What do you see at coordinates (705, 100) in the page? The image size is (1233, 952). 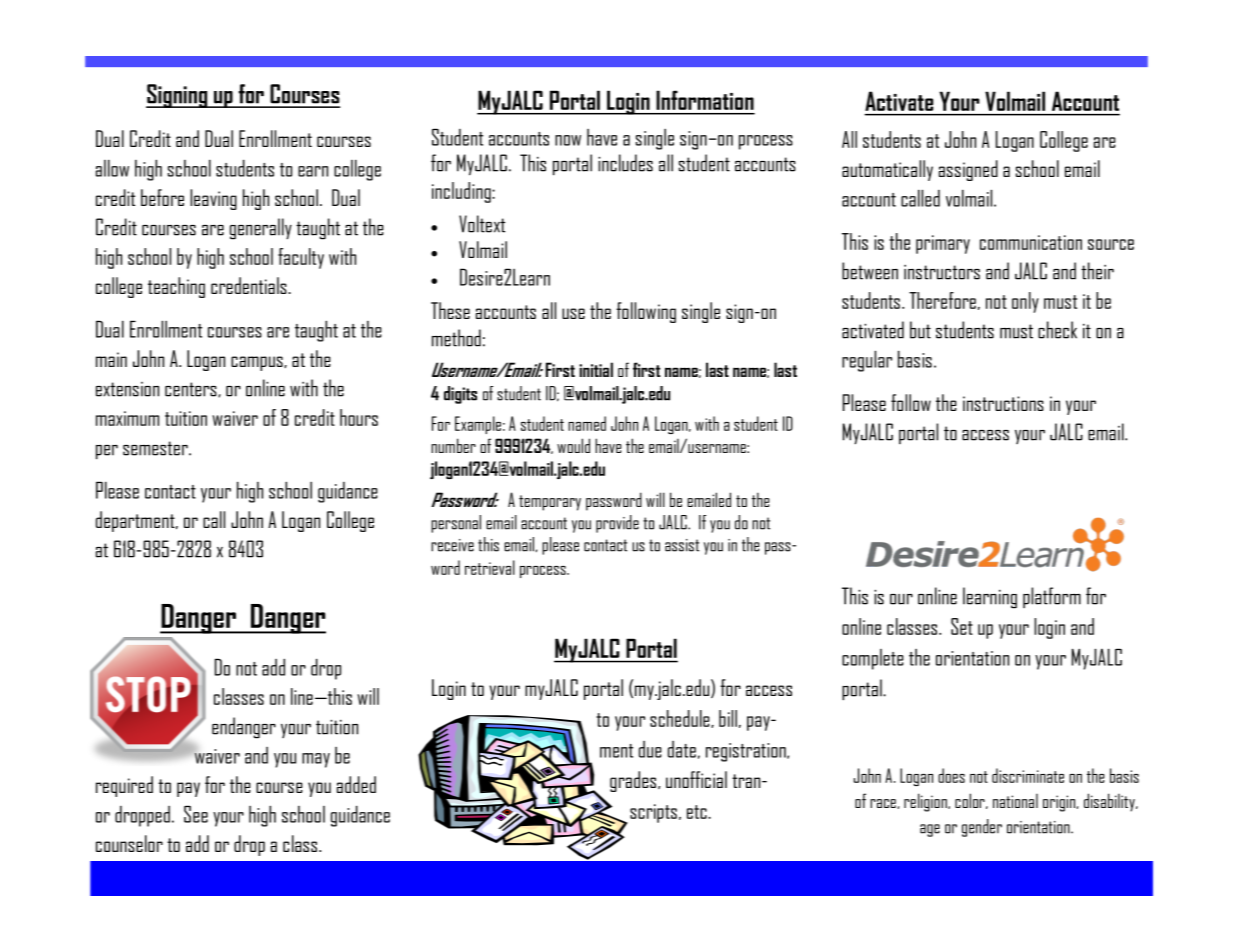 I see `Information` at bounding box center [705, 100].
